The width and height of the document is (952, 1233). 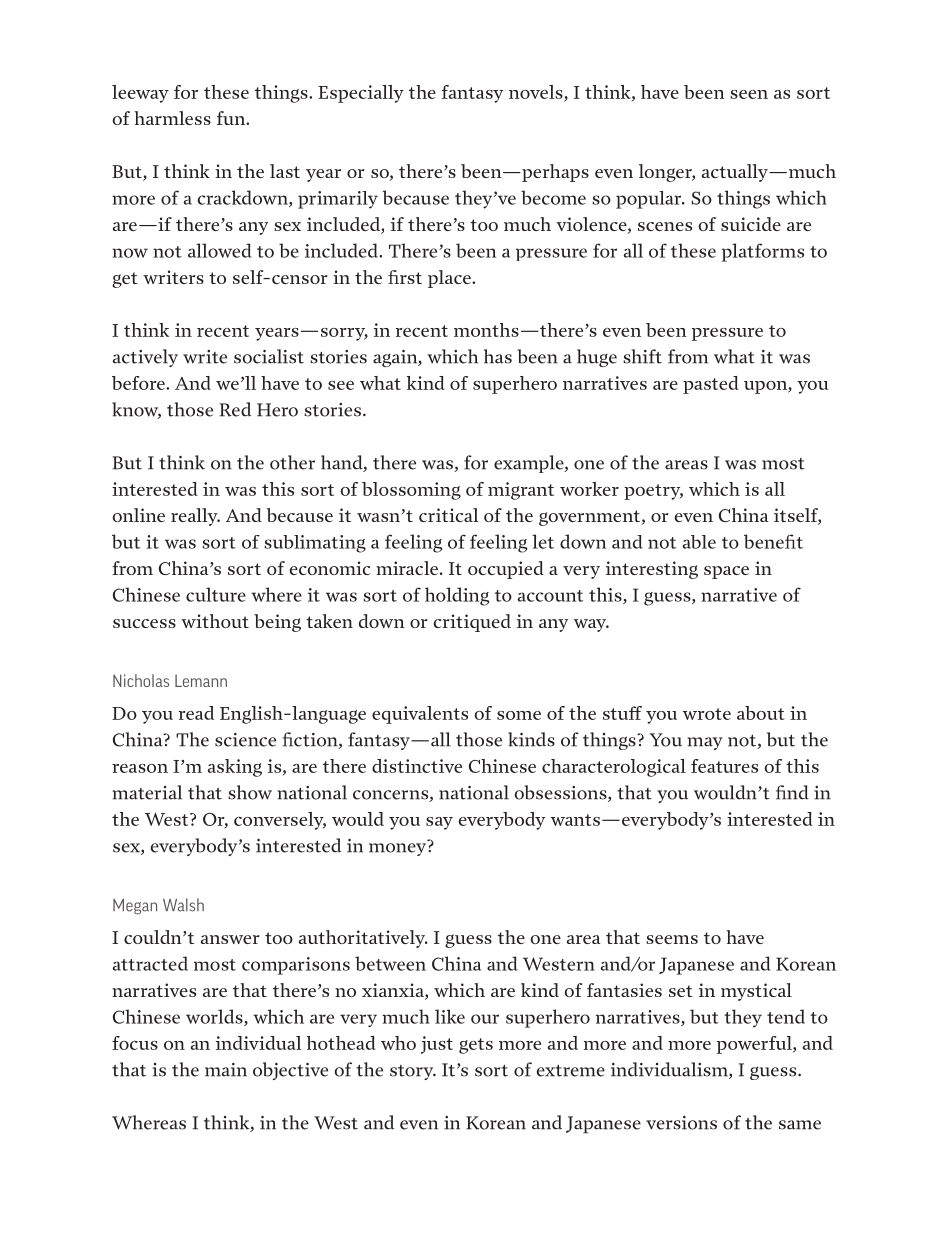 I want to click on distinctive, so click(x=417, y=766).
